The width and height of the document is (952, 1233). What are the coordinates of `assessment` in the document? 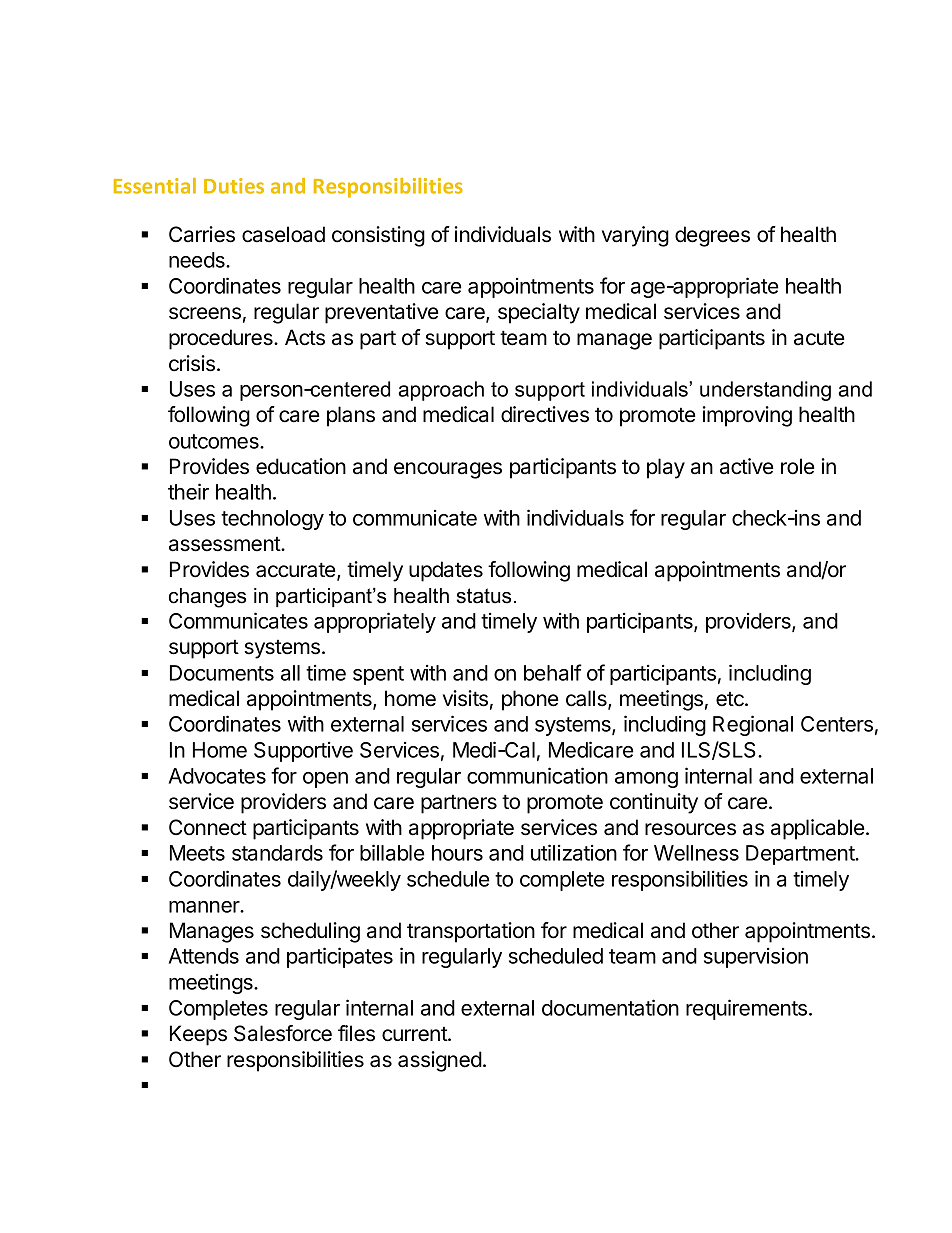 It's located at (225, 544).
